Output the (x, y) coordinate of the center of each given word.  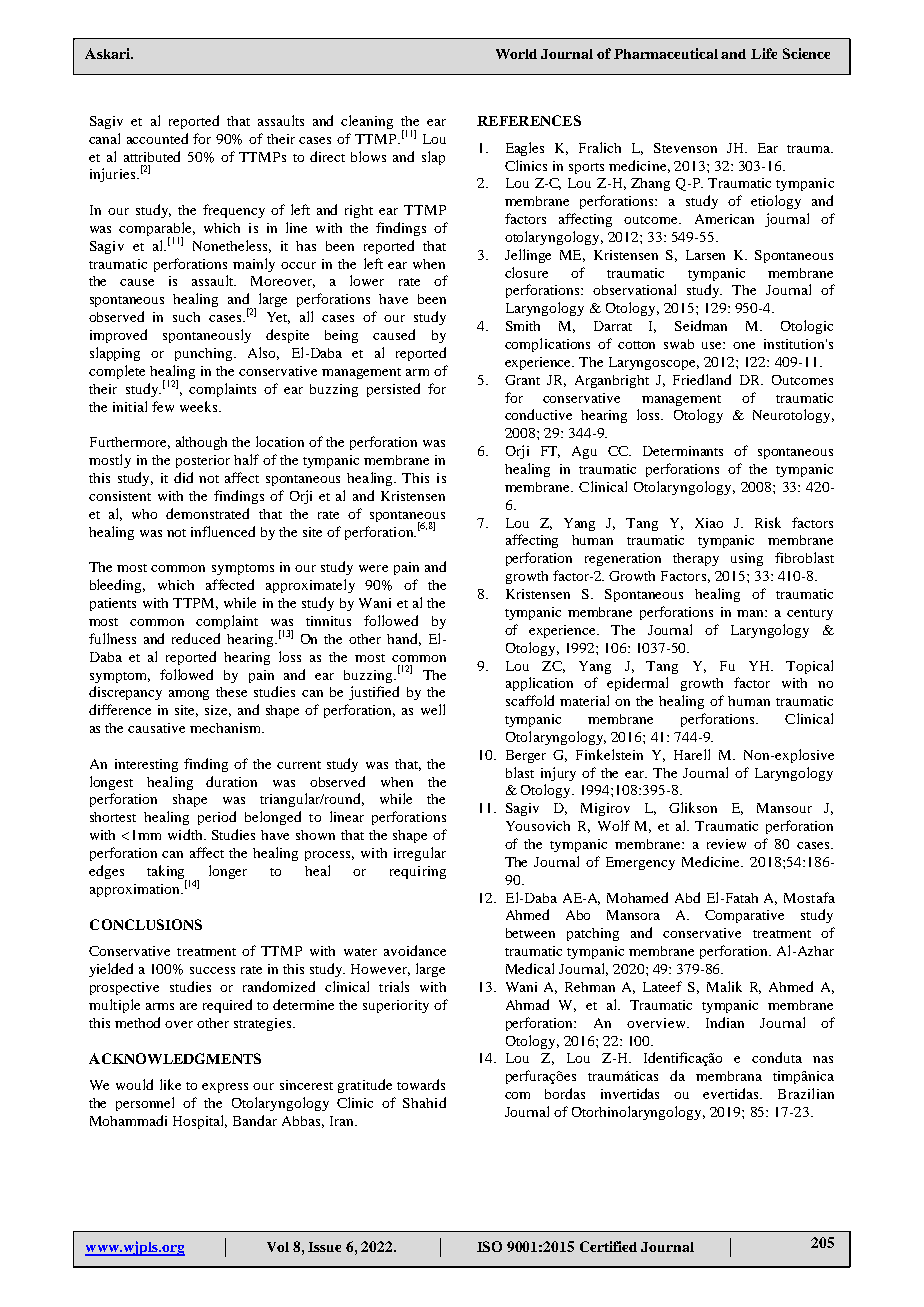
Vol (278, 1247)
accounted (157, 138)
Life (764, 53)
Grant (522, 380)
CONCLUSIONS (146, 924)
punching (205, 354)
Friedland (702, 379)
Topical (809, 667)
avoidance (415, 950)
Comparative (744, 916)
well (433, 709)
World (516, 54)
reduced (196, 638)
